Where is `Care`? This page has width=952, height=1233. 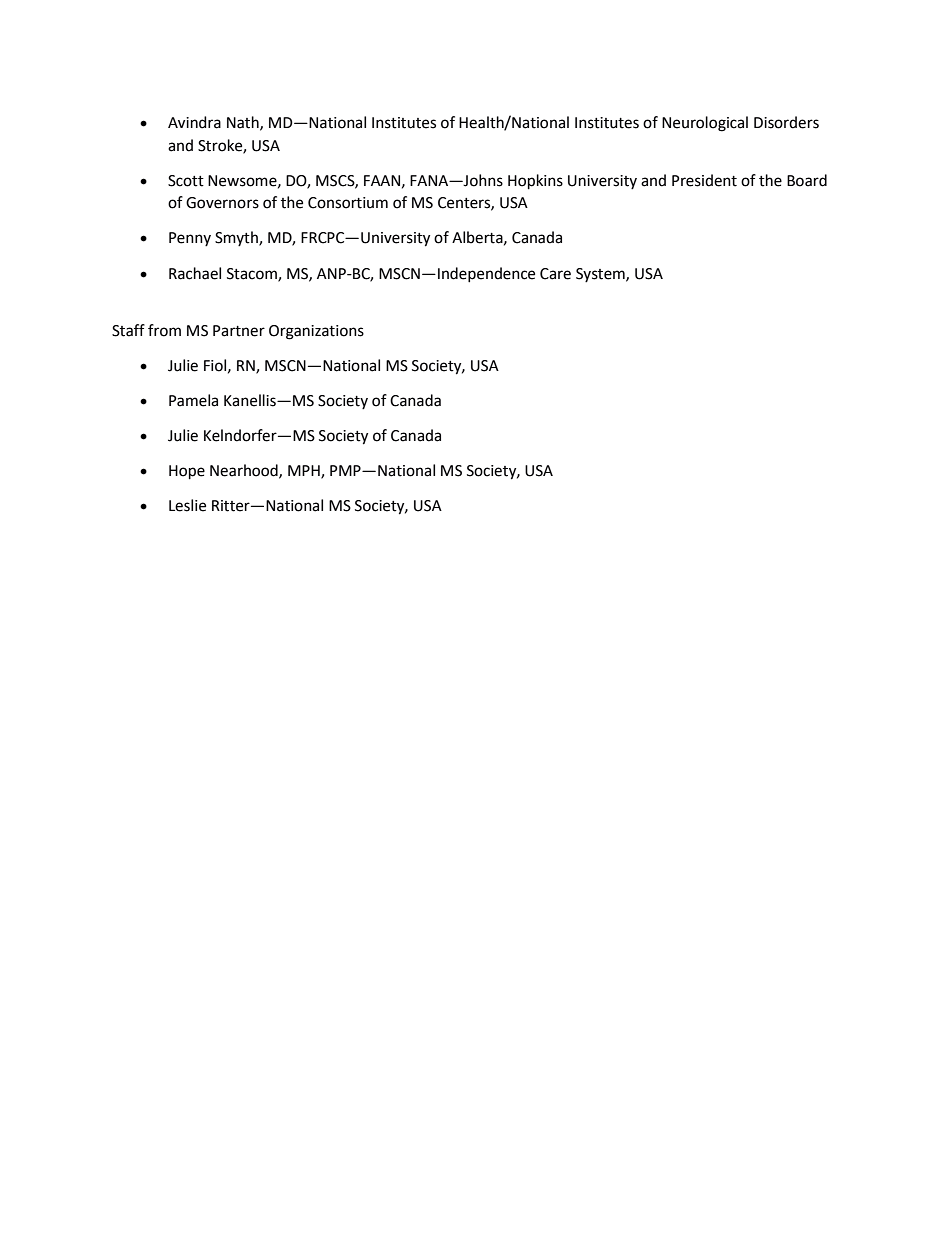 Care is located at coordinates (555, 274).
